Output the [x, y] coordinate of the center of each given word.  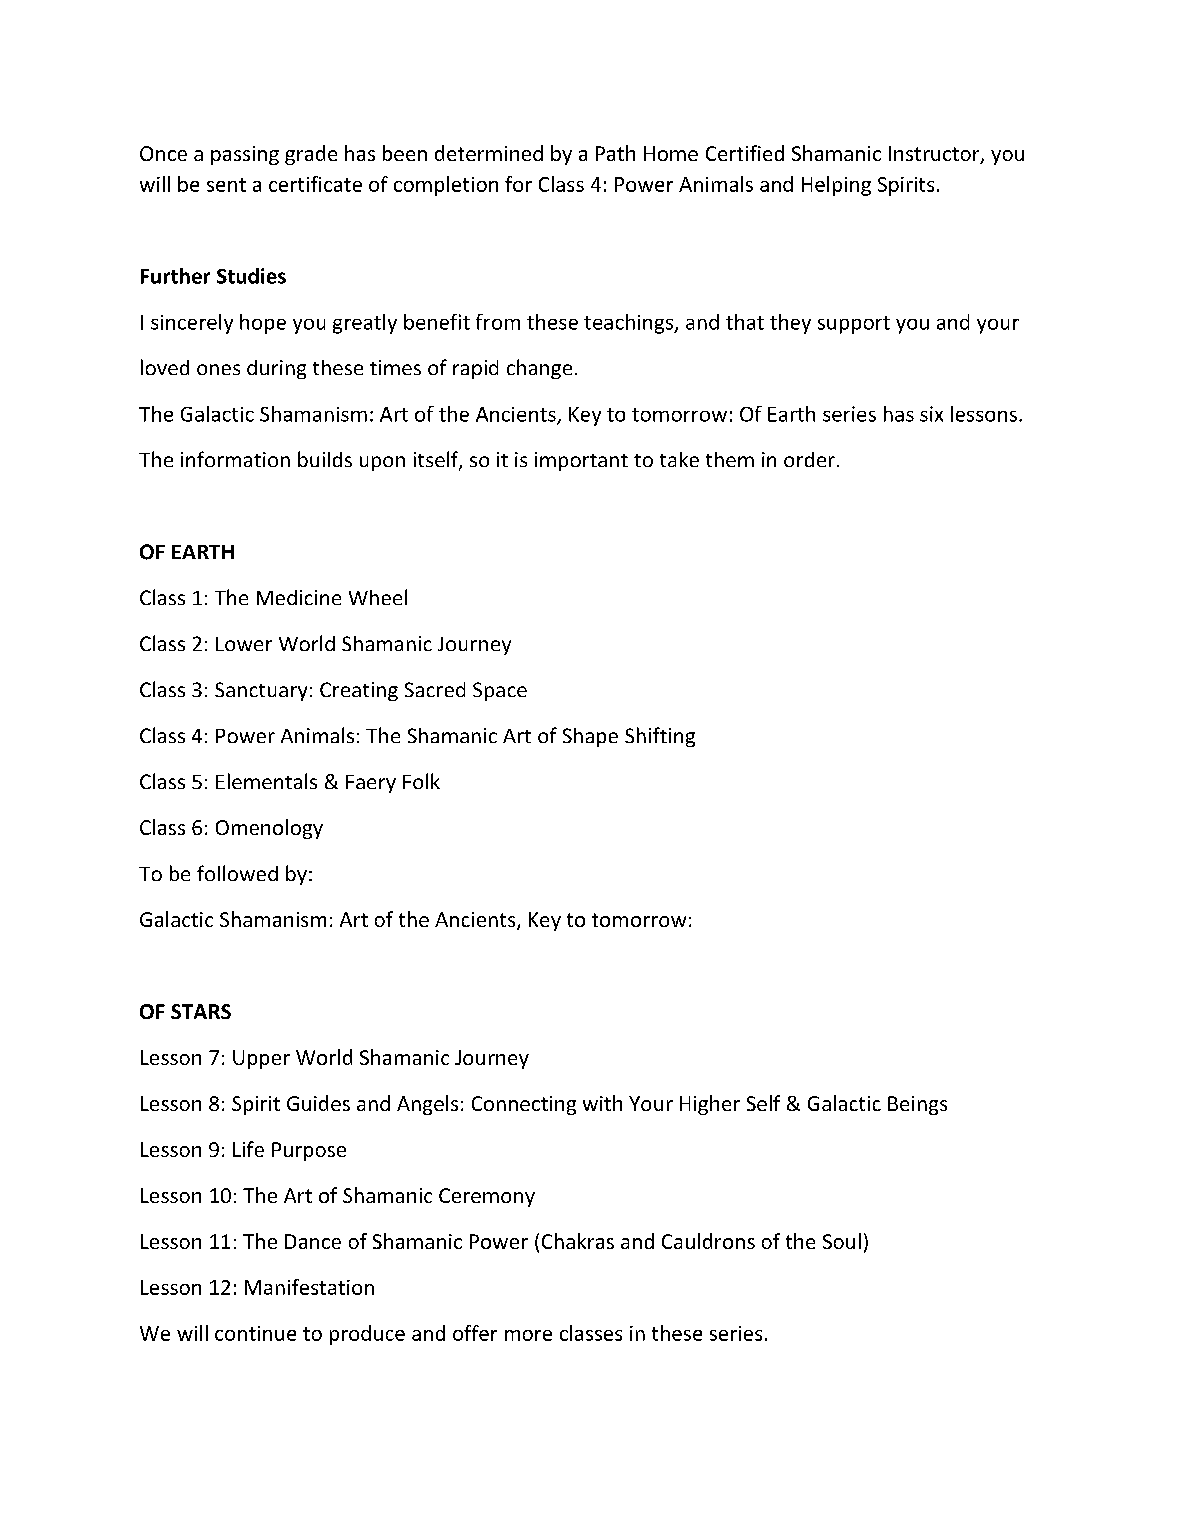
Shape [590, 737]
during [276, 369]
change [539, 369]
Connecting [524, 1105]
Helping [836, 186]
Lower [244, 644]
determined [489, 153]
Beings [917, 1105]
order [809, 459]
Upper [261, 1059]
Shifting [660, 737]
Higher [710, 1105]
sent [226, 185]
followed [237, 873]
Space [500, 691]
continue [255, 1333]
